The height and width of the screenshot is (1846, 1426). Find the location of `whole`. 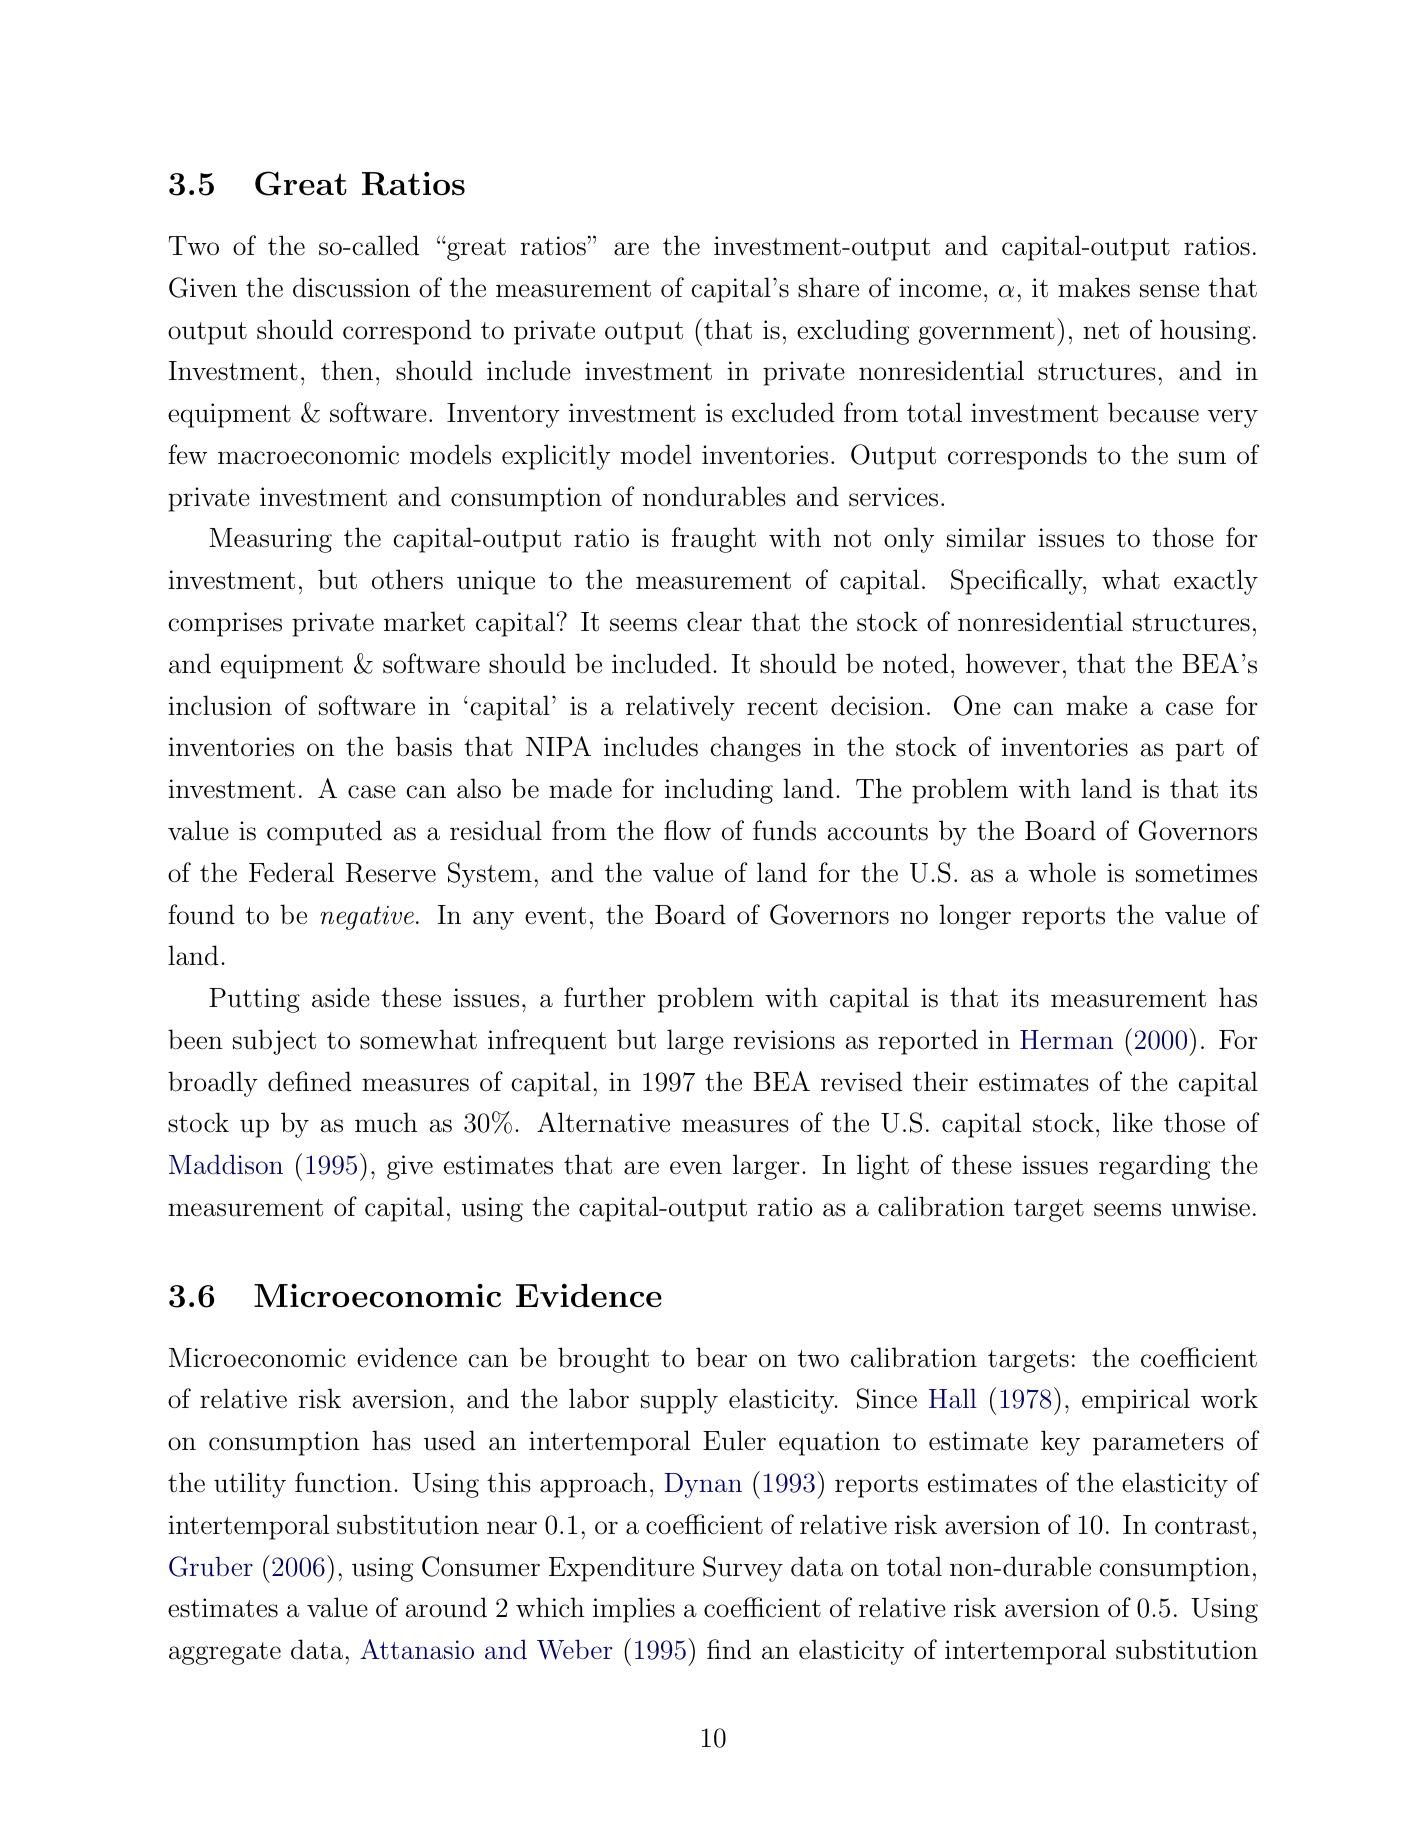

whole is located at coordinates (1062, 872).
